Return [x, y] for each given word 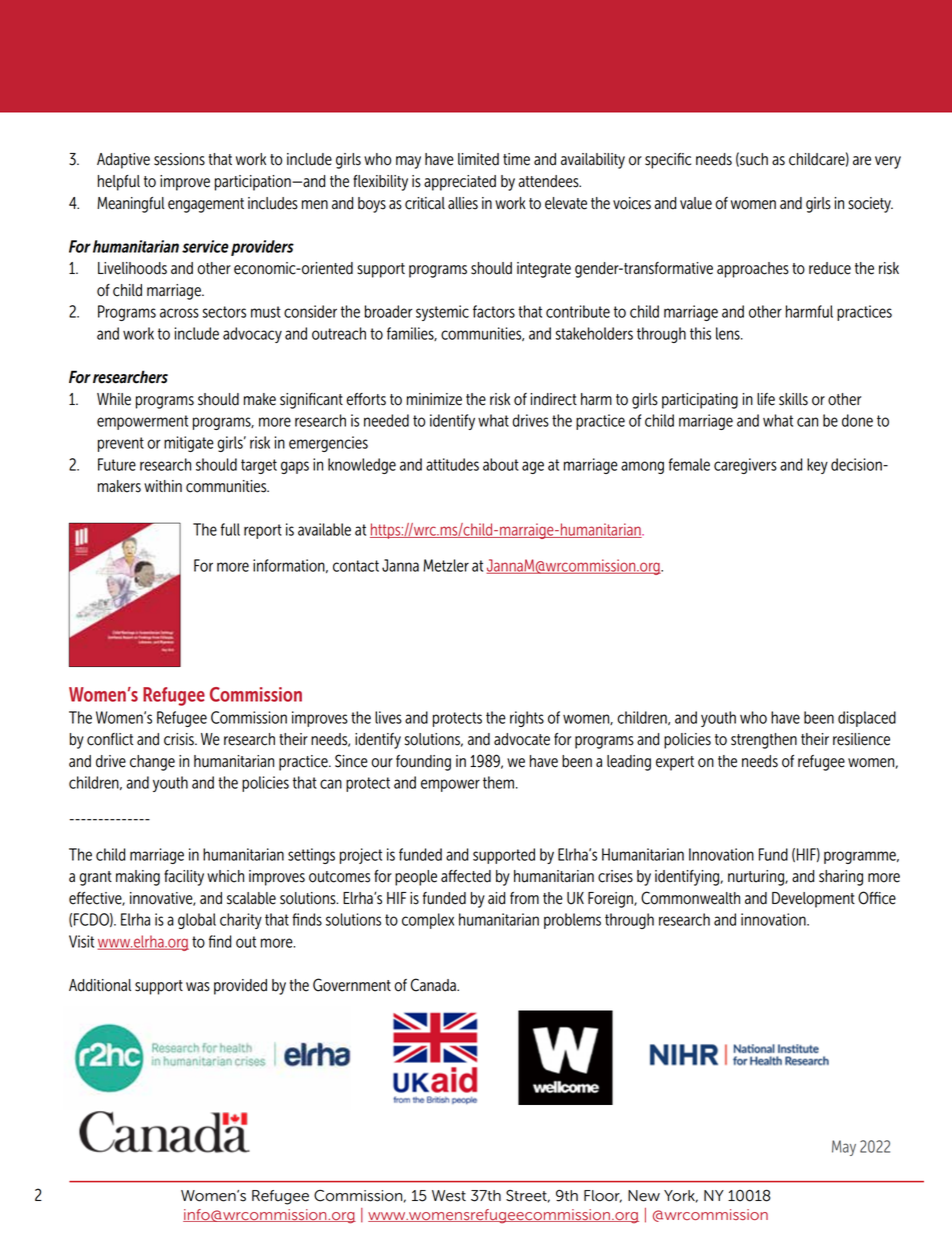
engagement [206, 205]
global [197, 921]
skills [793, 399]
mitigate [189, 444]
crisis [180, 739]
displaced [867, 719]
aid [496, 898]
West [449, 1196]
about [501, 464]
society [870, 205]
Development [813, 900]
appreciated [460, 183]
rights [527, 719]
